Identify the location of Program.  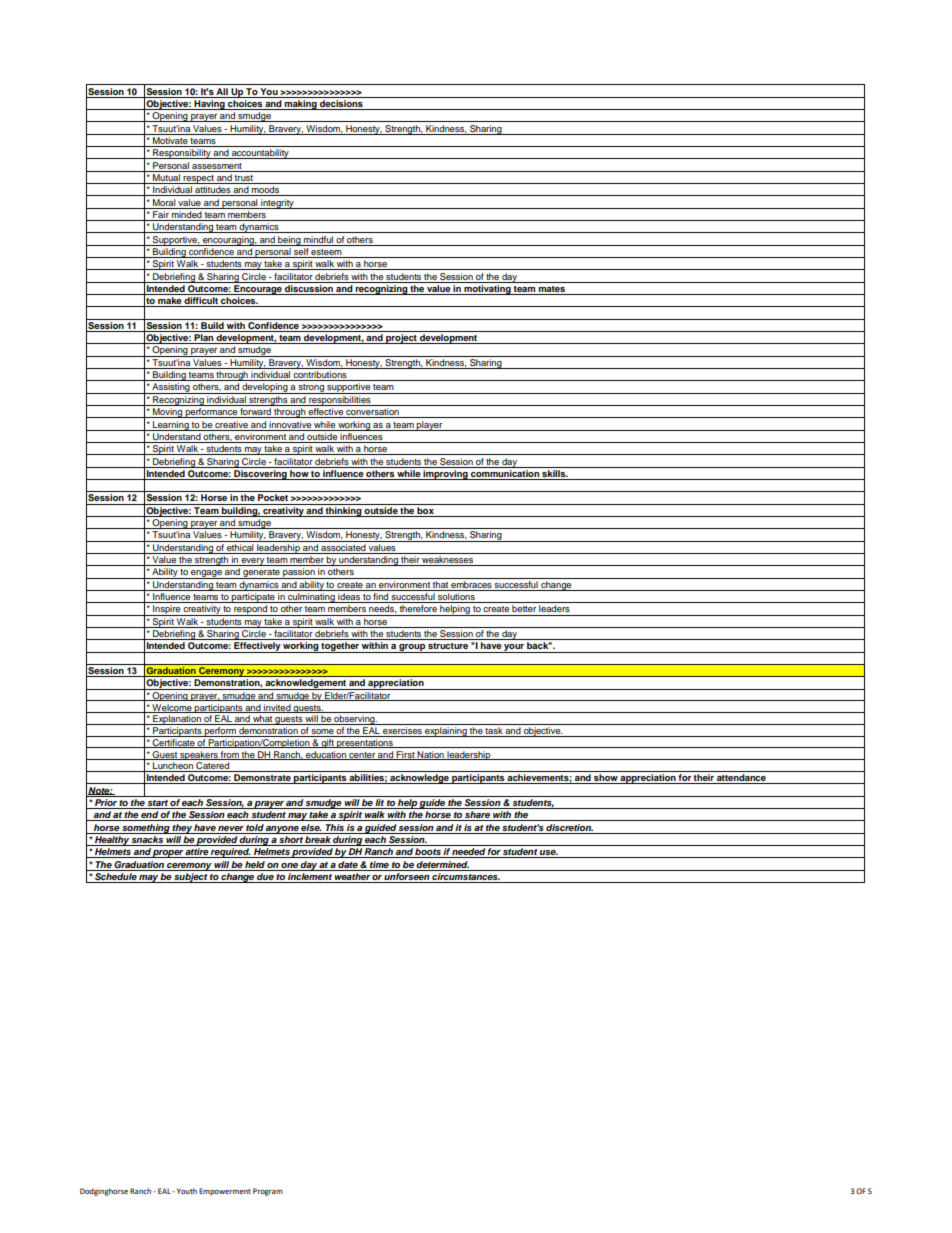
(268, 1192).
